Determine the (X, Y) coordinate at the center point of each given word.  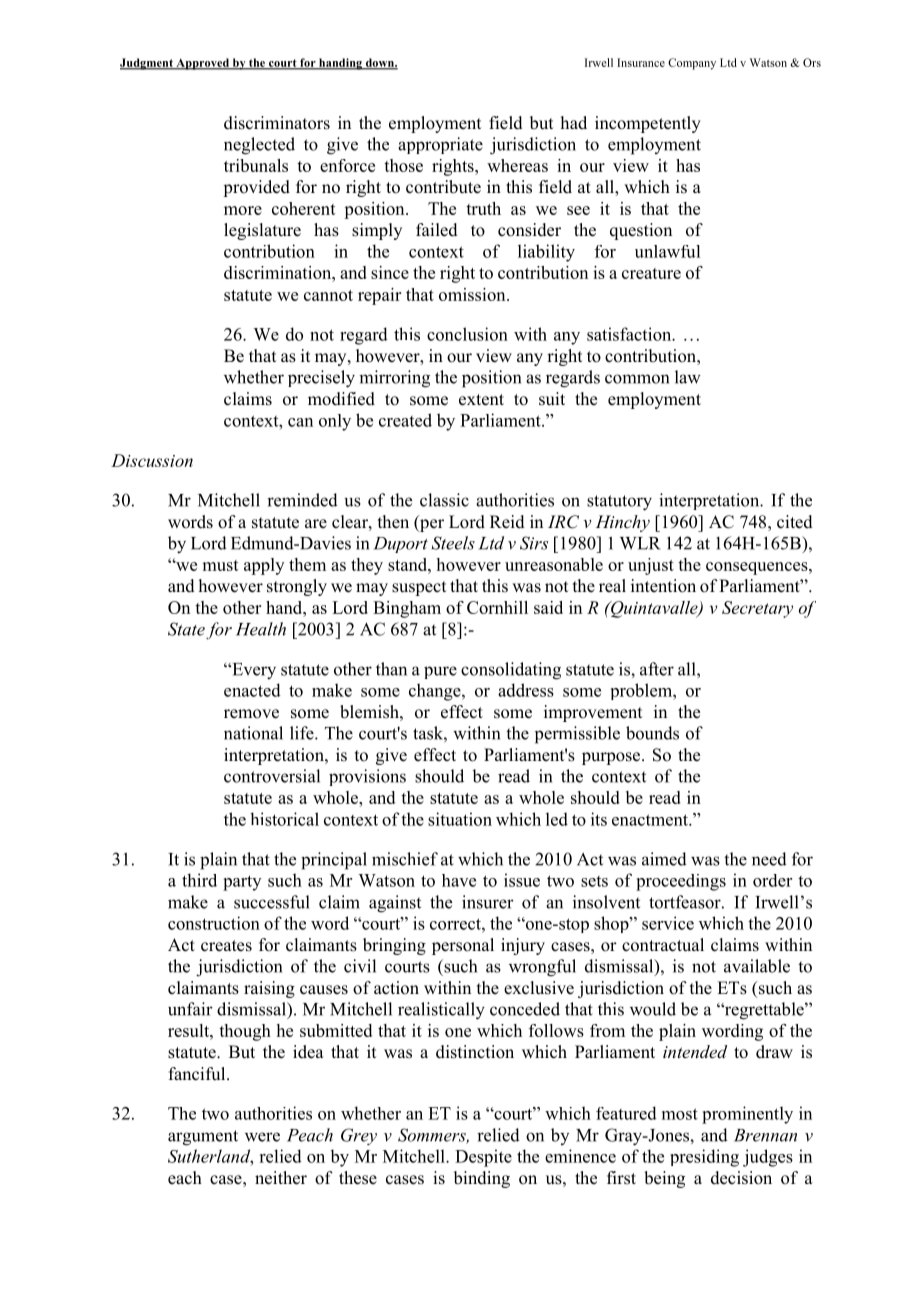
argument (203, 1138)
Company (692, 64)
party (242, 883)
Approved (202, 64)
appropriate (440, 145)
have (459, 880)
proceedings (681, 882)
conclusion (467, 334)
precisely (321, 379)
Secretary (757, 609)
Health (261, 629)
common (637, 379)
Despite (483, 1158)
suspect (419, 588)
